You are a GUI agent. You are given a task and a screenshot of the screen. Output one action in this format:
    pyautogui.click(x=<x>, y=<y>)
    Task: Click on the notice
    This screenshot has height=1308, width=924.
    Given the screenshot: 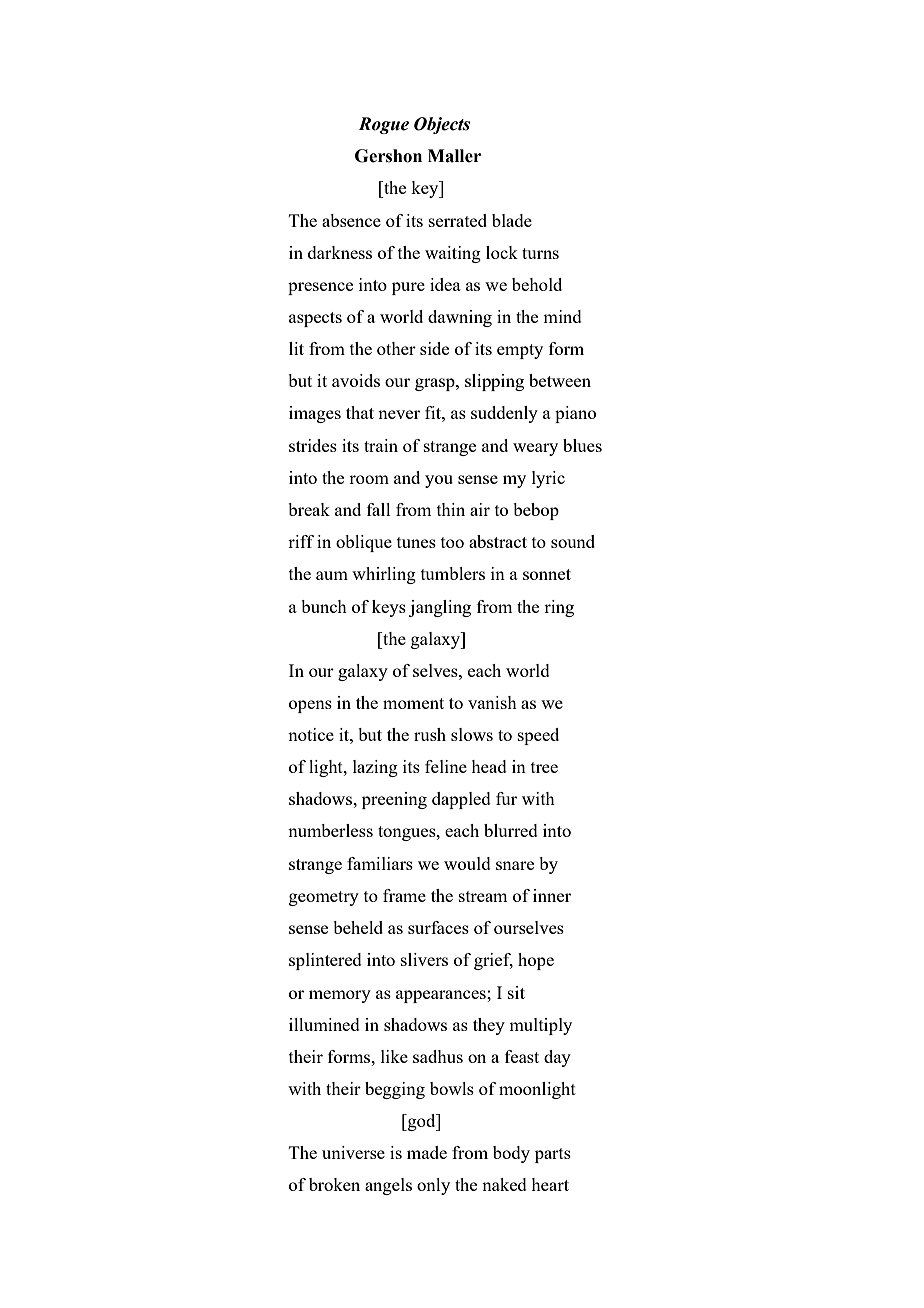 What is the action you would take?
    pyautogui.click(x=311, y=734)
